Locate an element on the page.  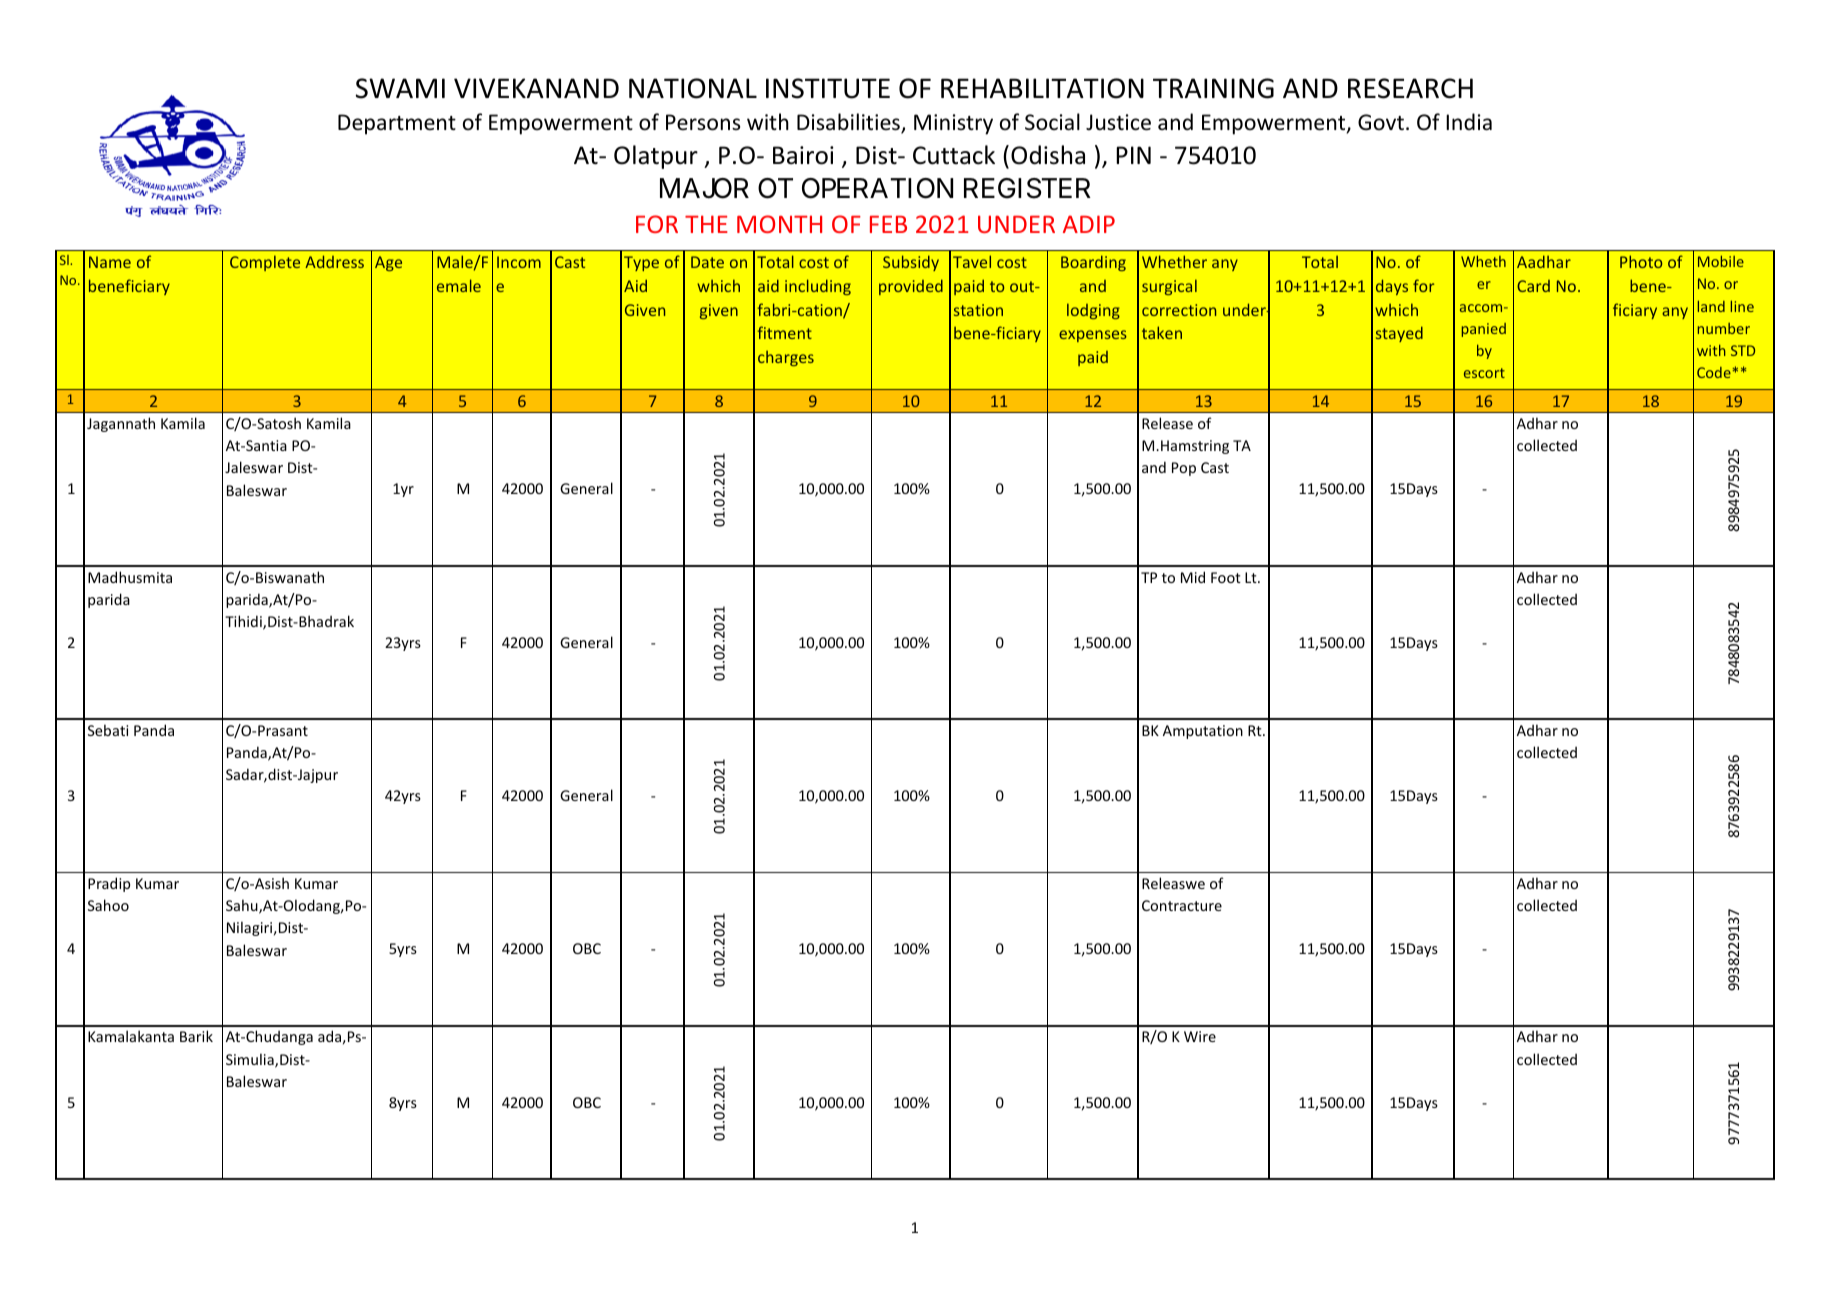
Foot is located at coordinates (1226, 577).
